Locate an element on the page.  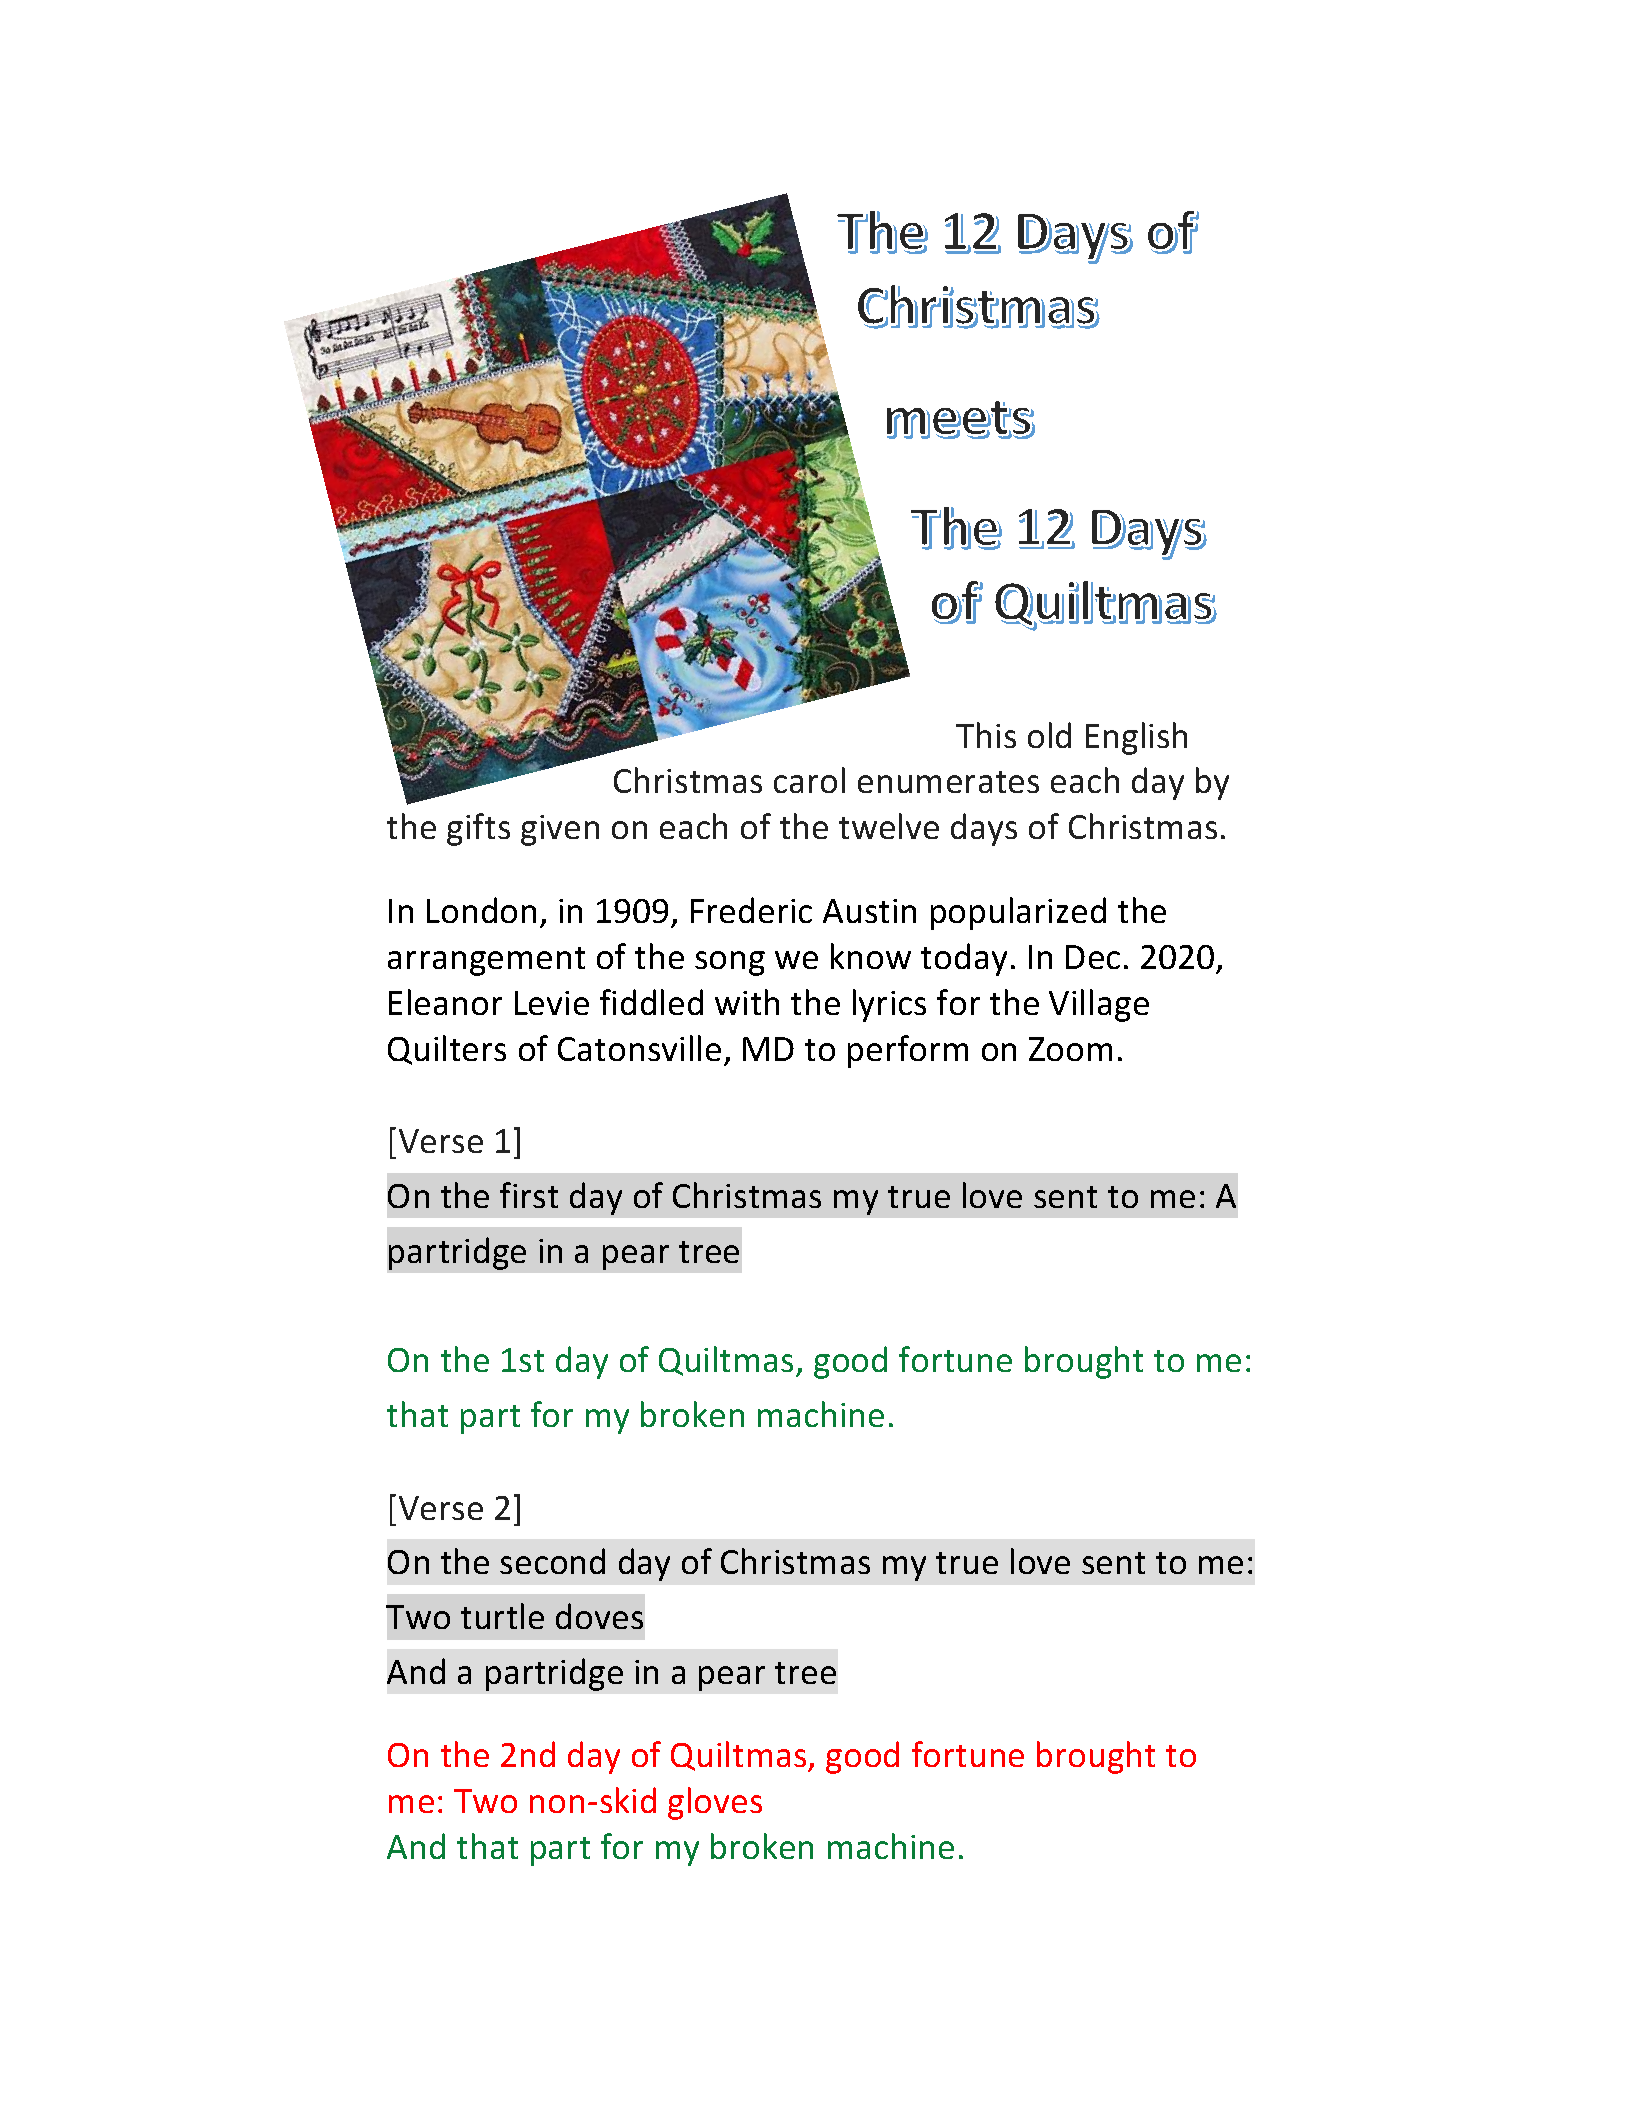
Village is located at coordinates (1099, 1005).
